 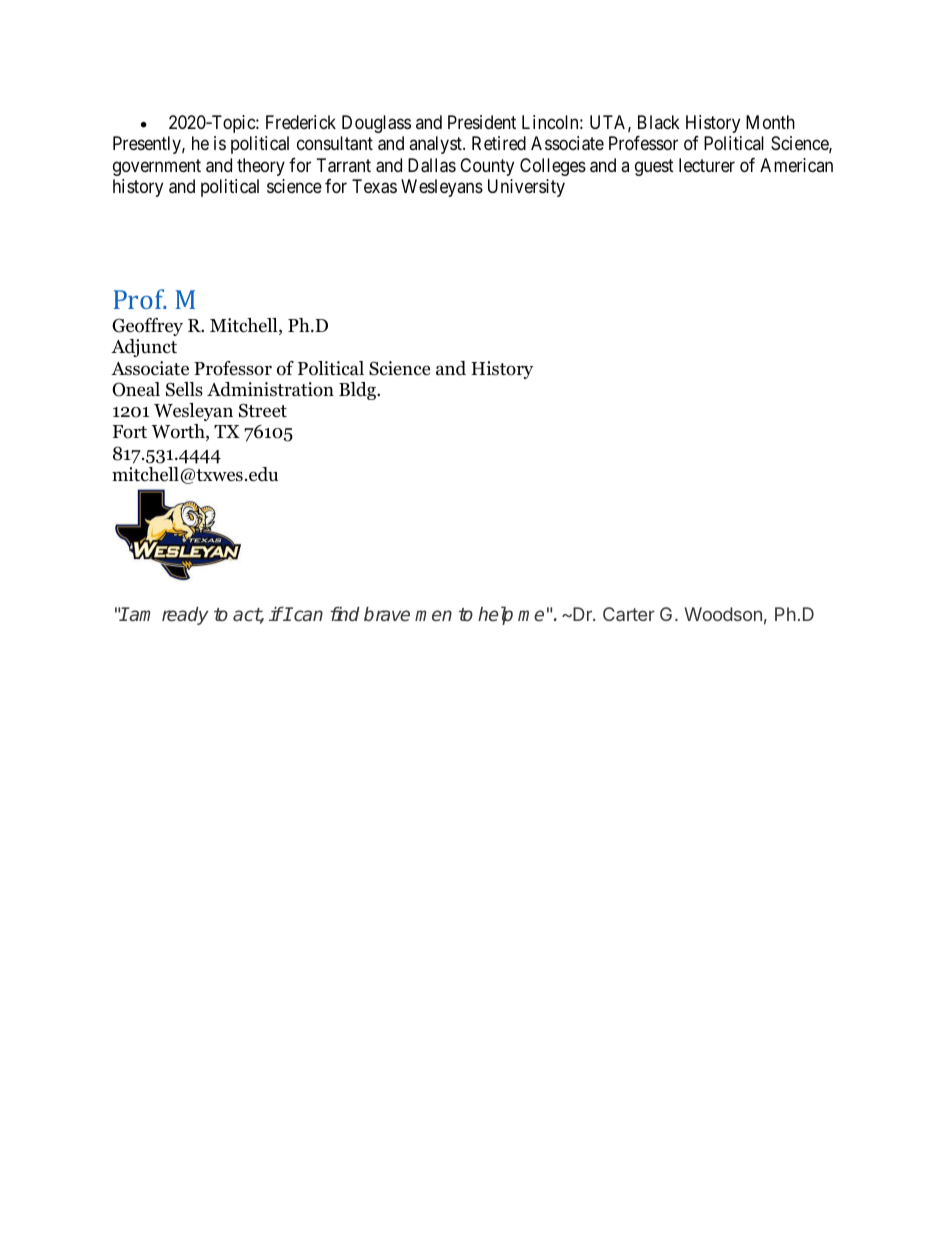 I want to click on ready, so click(x=185, y=616).
